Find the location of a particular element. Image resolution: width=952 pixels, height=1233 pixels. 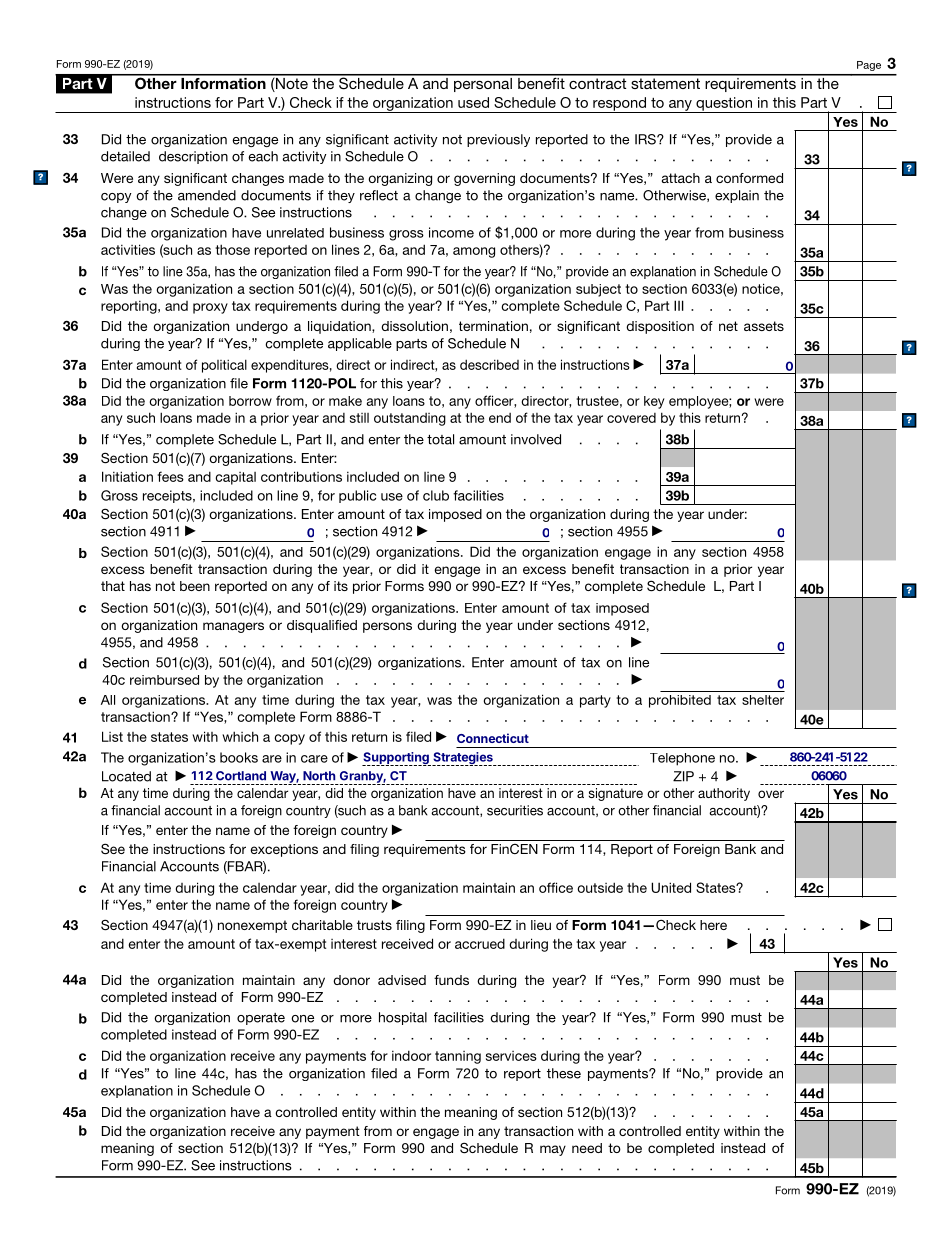

description is located at coordinates (193, 157).
